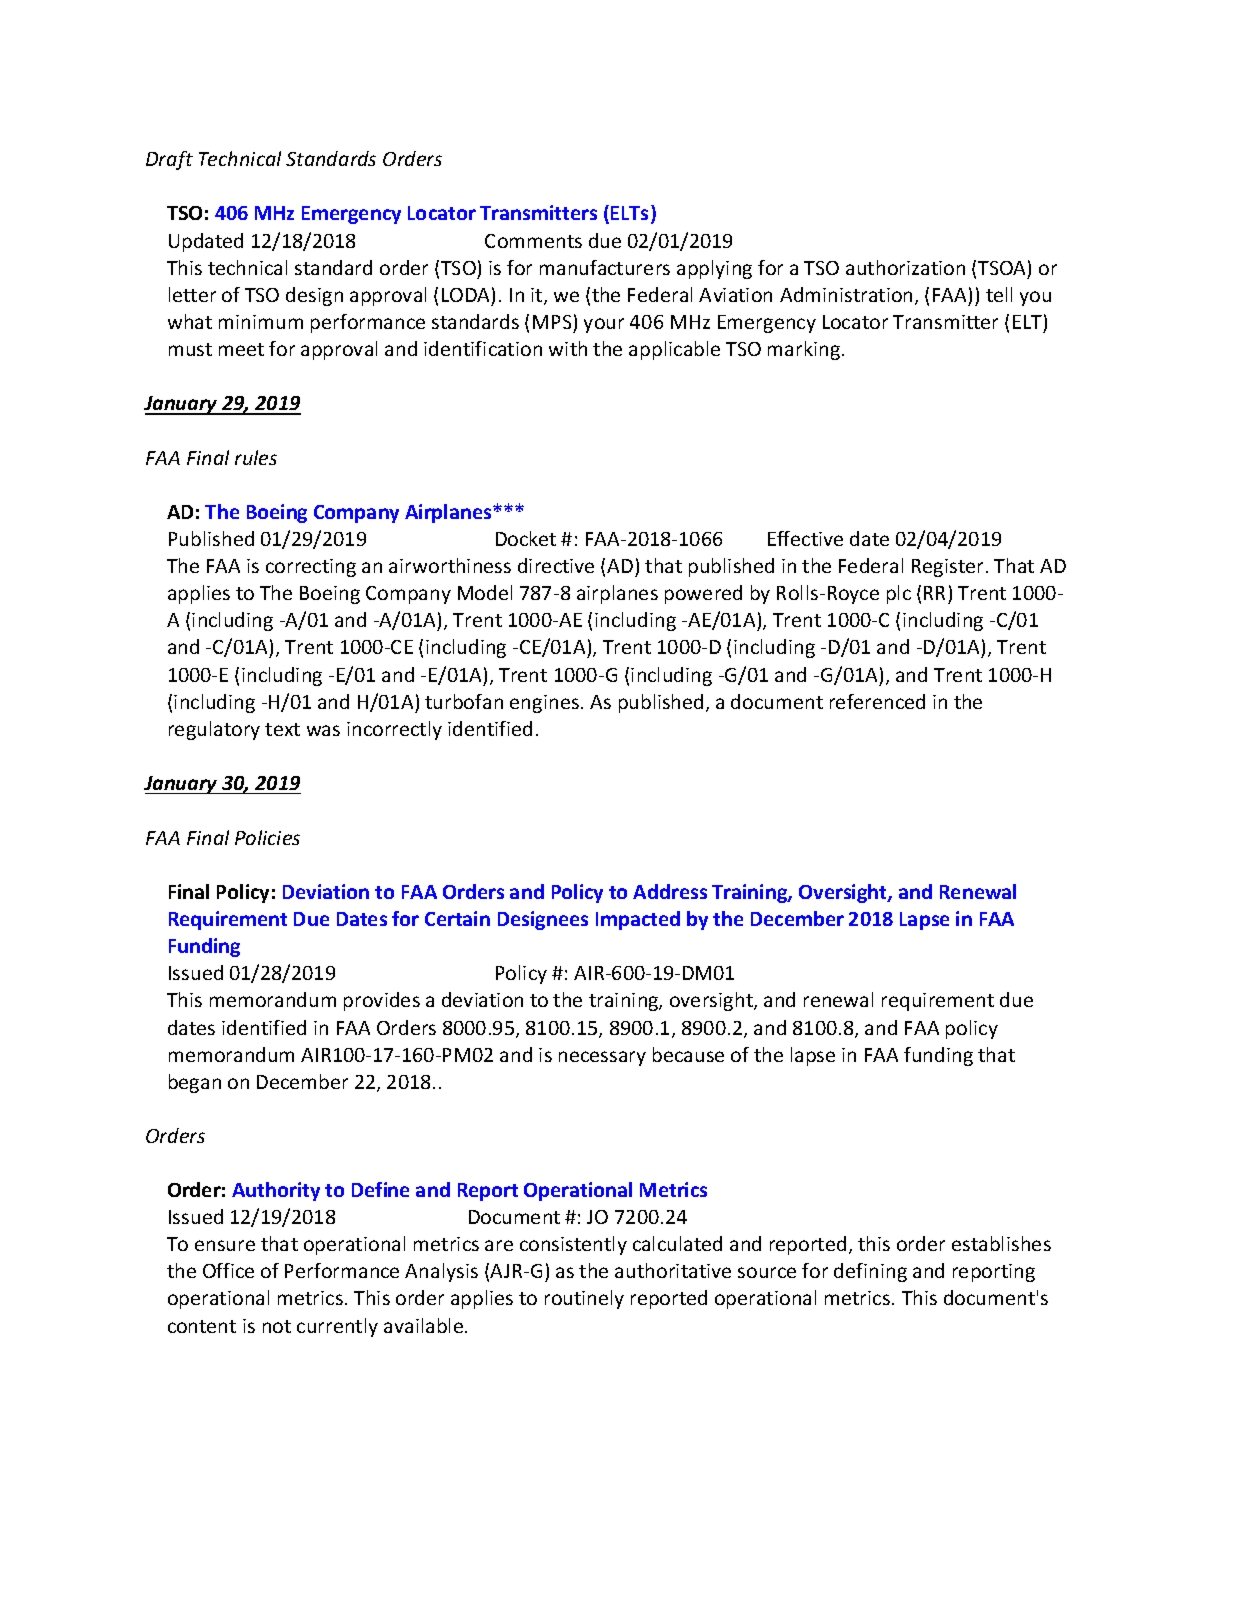 The width and height of the page is (1235, 1598). Describe the element at coordinates (267, 837) in the page. I see `Policies` at that location.
